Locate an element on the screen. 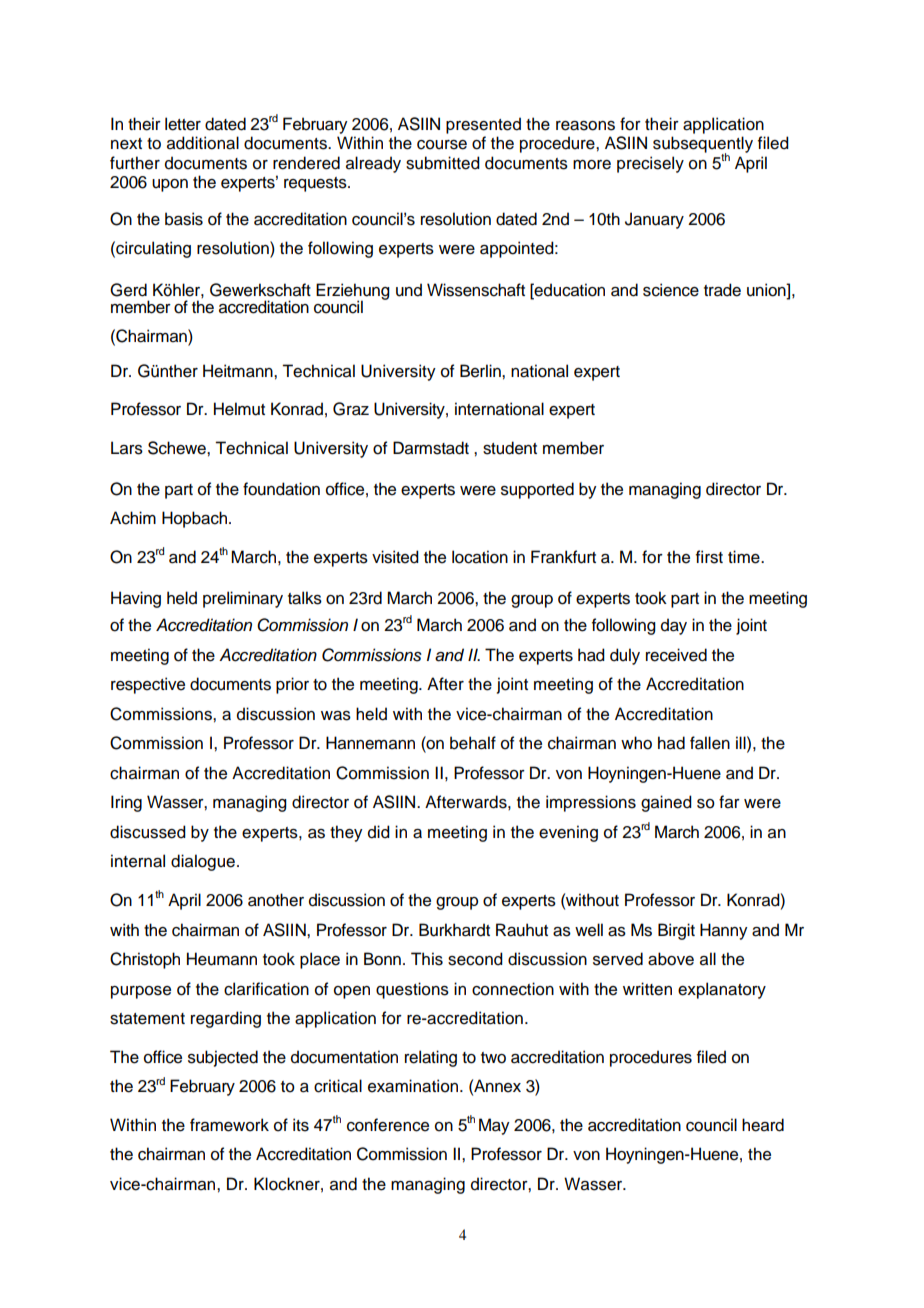  submitted is located at coordinates (443, 163).
